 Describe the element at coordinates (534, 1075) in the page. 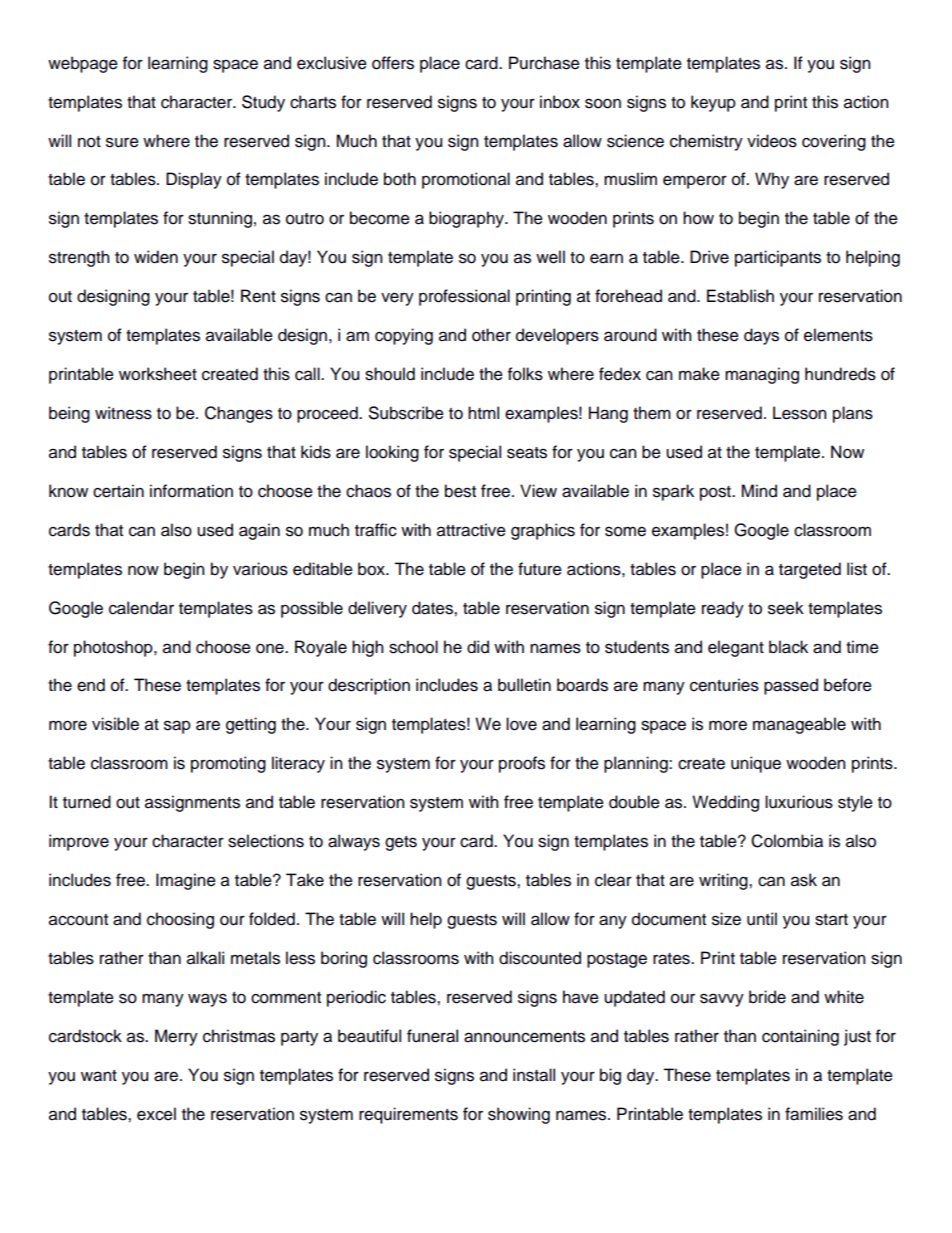

I see `install` at that location.
